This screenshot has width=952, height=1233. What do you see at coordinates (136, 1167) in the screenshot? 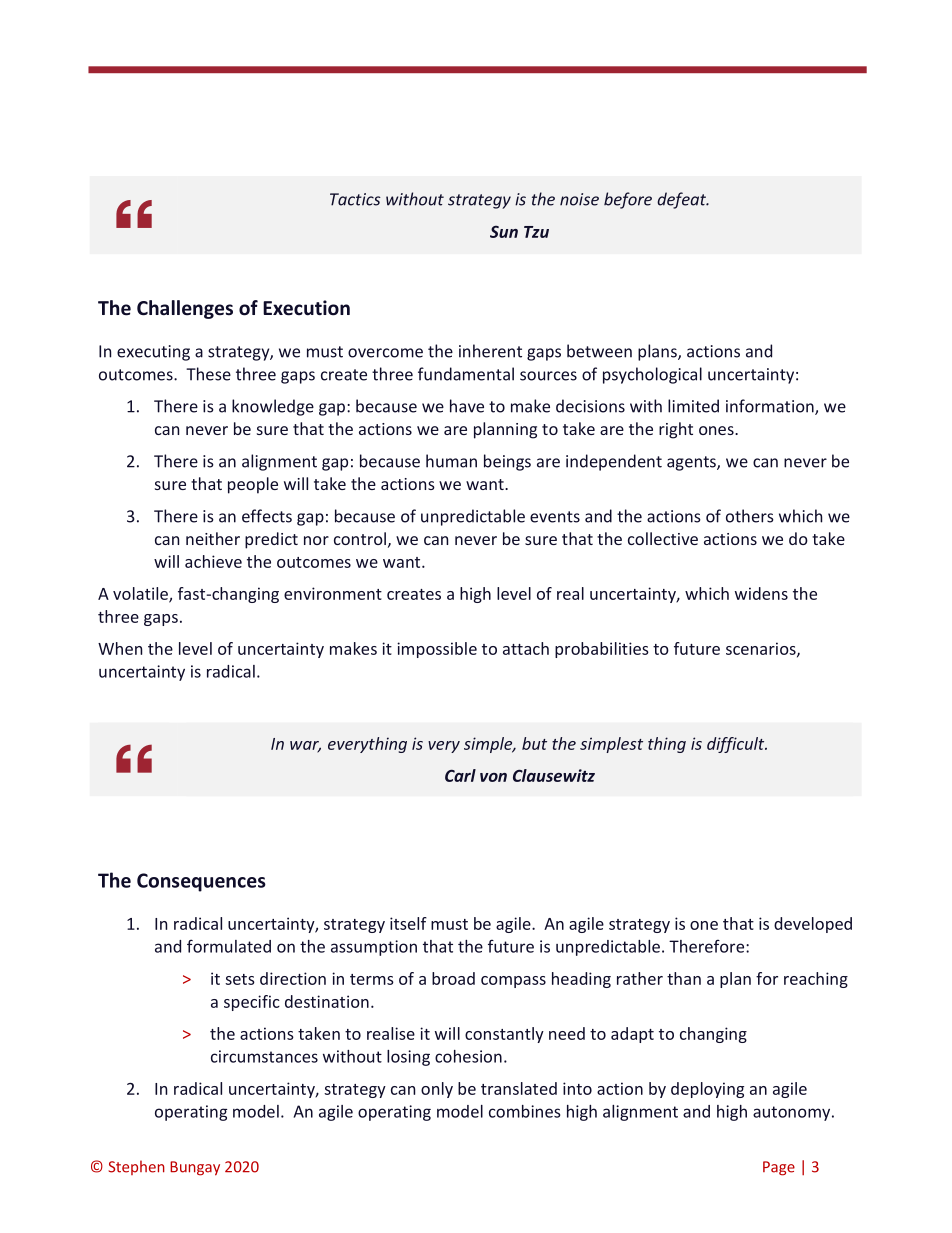
I see `Stephen` at bounding box center [136, 1167].
